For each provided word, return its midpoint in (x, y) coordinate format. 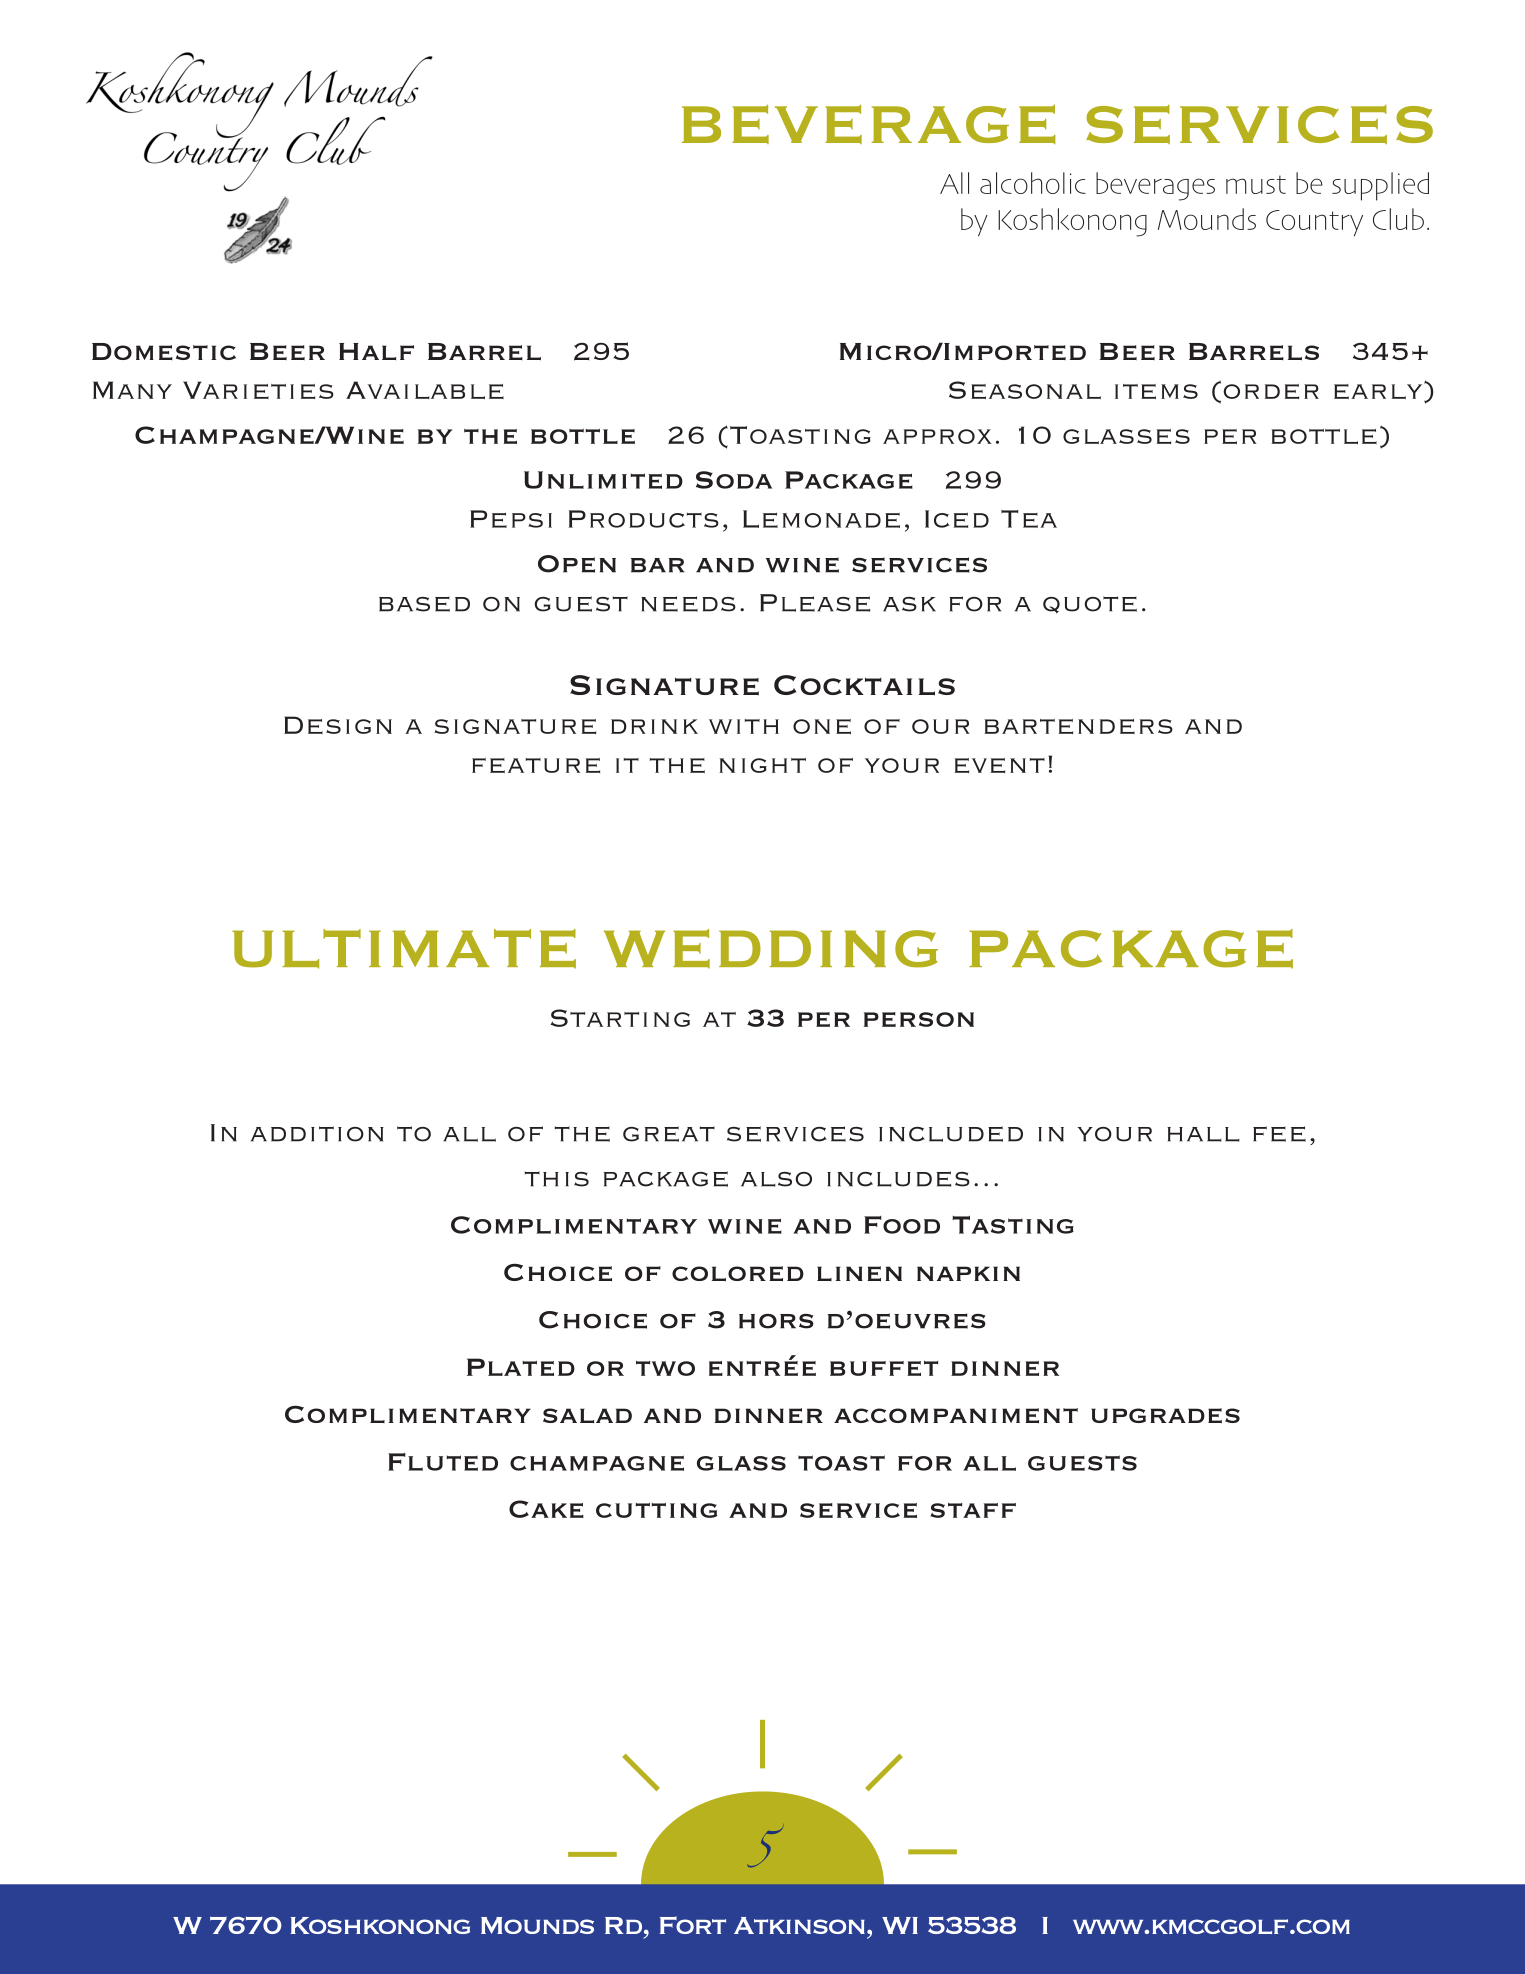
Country (1314, 223)
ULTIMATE (404, 949)
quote (1090, 605)
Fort (693, 1925)
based (424, 604)
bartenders (1078, 726)
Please (815, 603)
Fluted (443, 1462)
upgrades (1165, 1416)
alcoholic (1033, 183)
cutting (656, 1510)
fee (1279, 1134)
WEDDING (771, 949)
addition (317, 1134)
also (776, 1179)
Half (376, 351)
